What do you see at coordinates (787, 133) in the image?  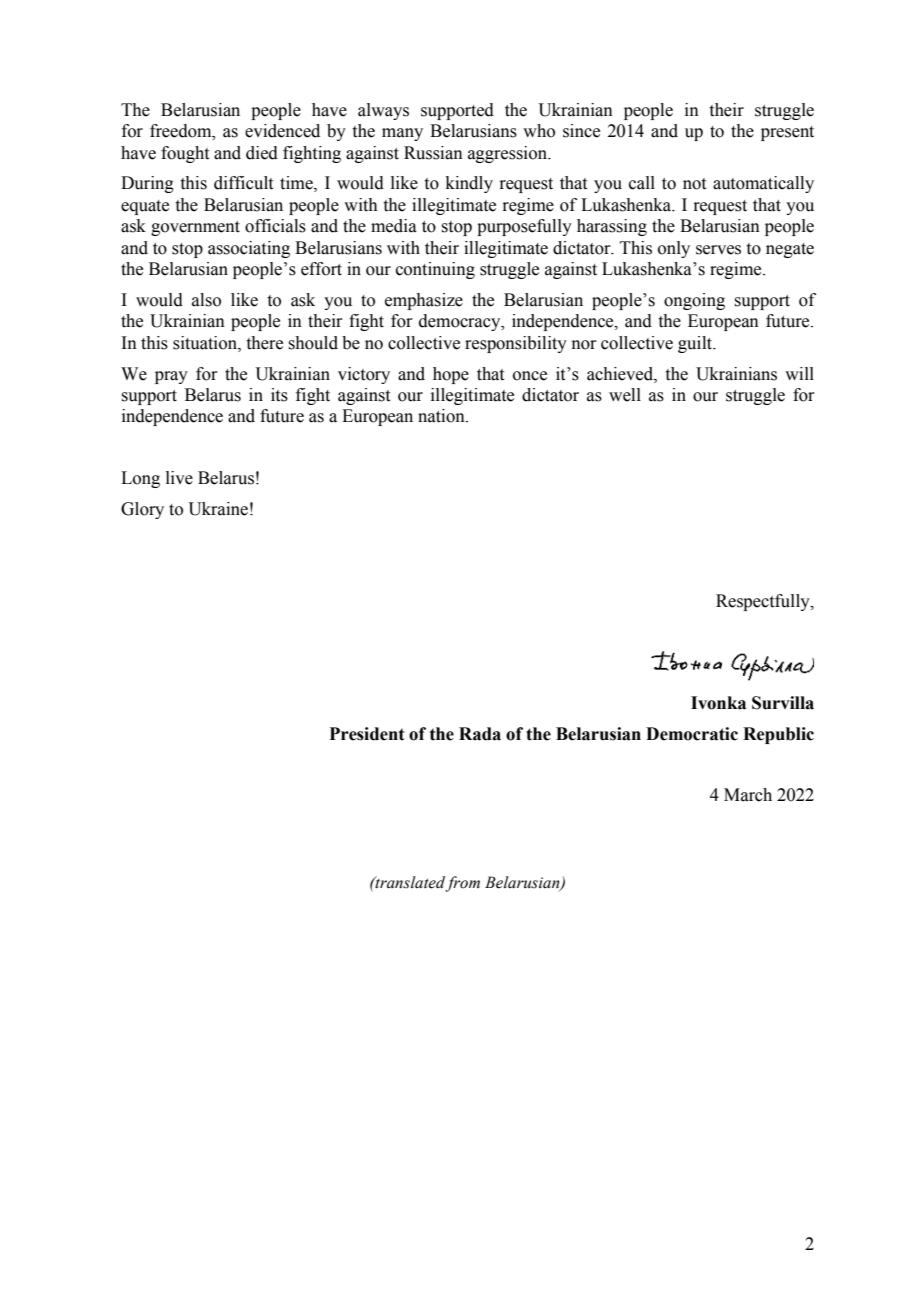 I see `present` at bounding box center [787, 133].
